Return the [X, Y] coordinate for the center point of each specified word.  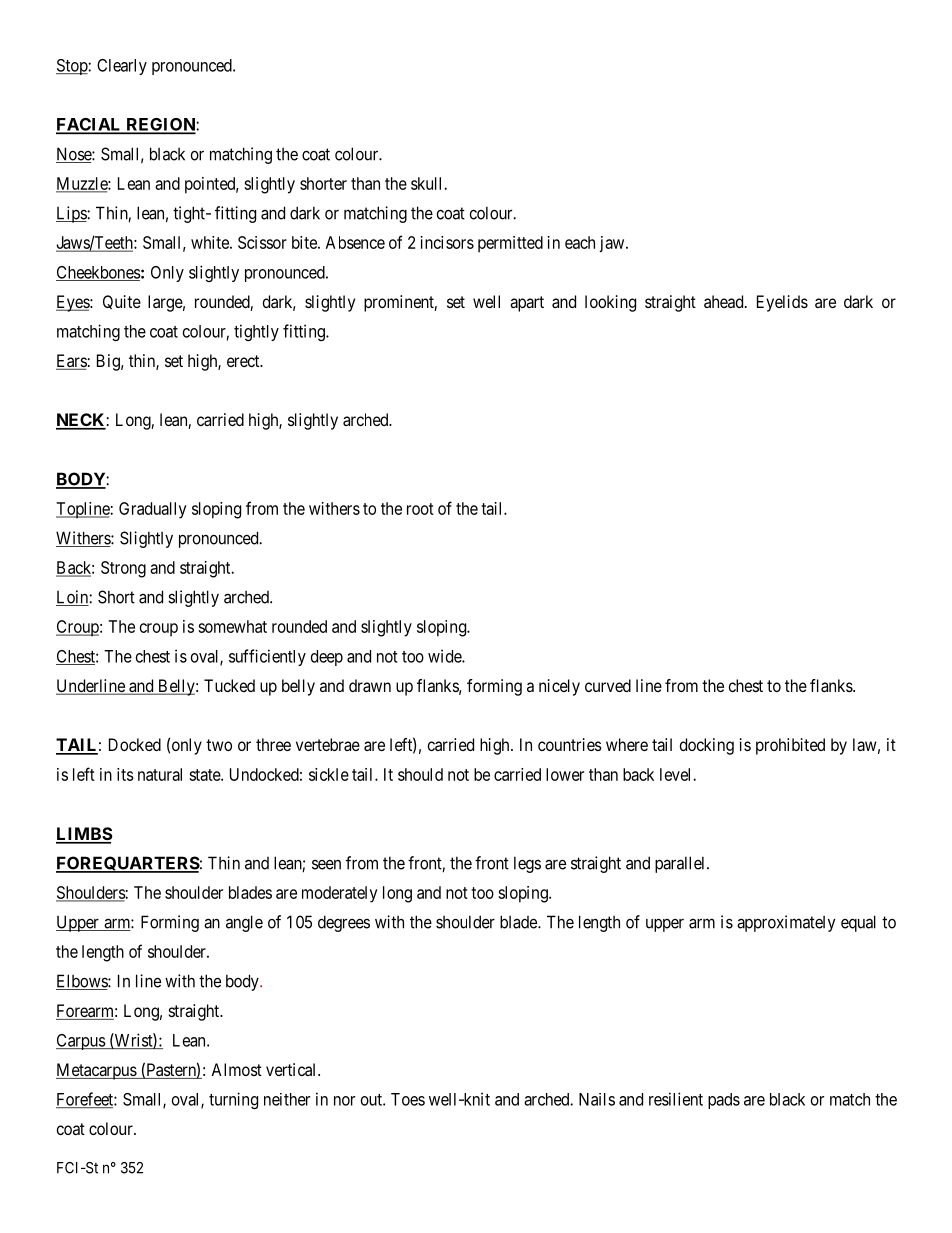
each [580, 242]
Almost [236, 1069]
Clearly [122, 67]
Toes [408, 1099]
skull [428, 183]
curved [608, 685]
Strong [123, 569]
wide [445, 656]
